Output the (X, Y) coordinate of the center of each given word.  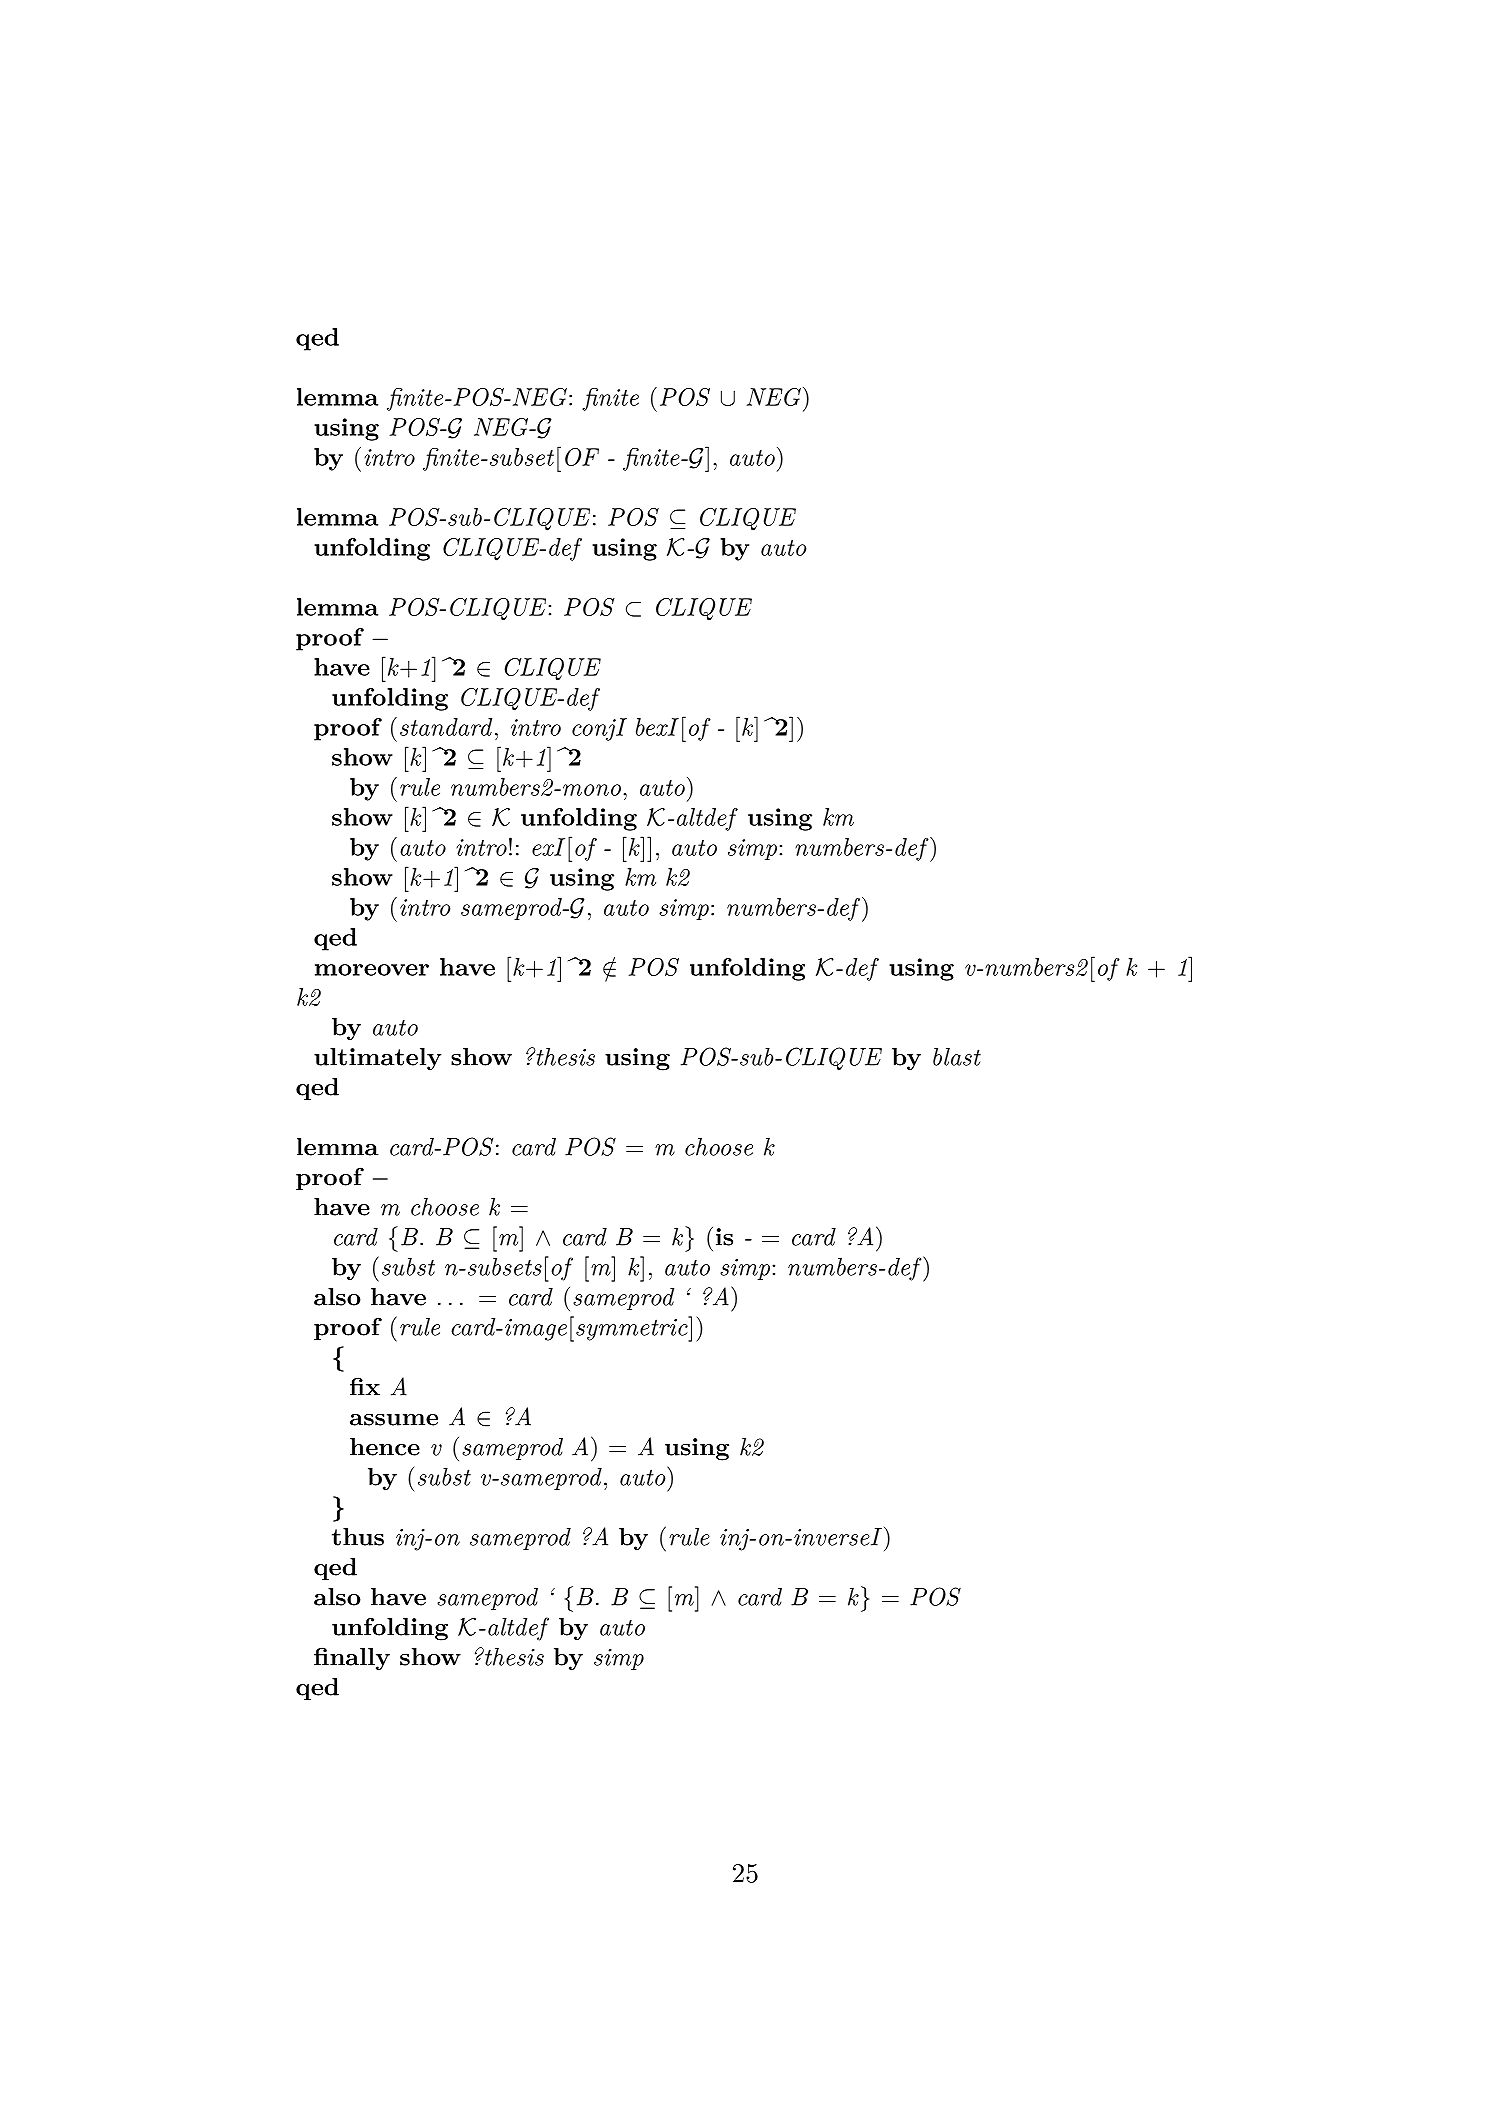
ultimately (378, 1059)
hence (385, 1447)
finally (352, 1659)
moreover (372, 970)
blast (957, 1057)
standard (446, 727)
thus (358, 1537)
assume (394, 1420)
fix (365, 1386)
